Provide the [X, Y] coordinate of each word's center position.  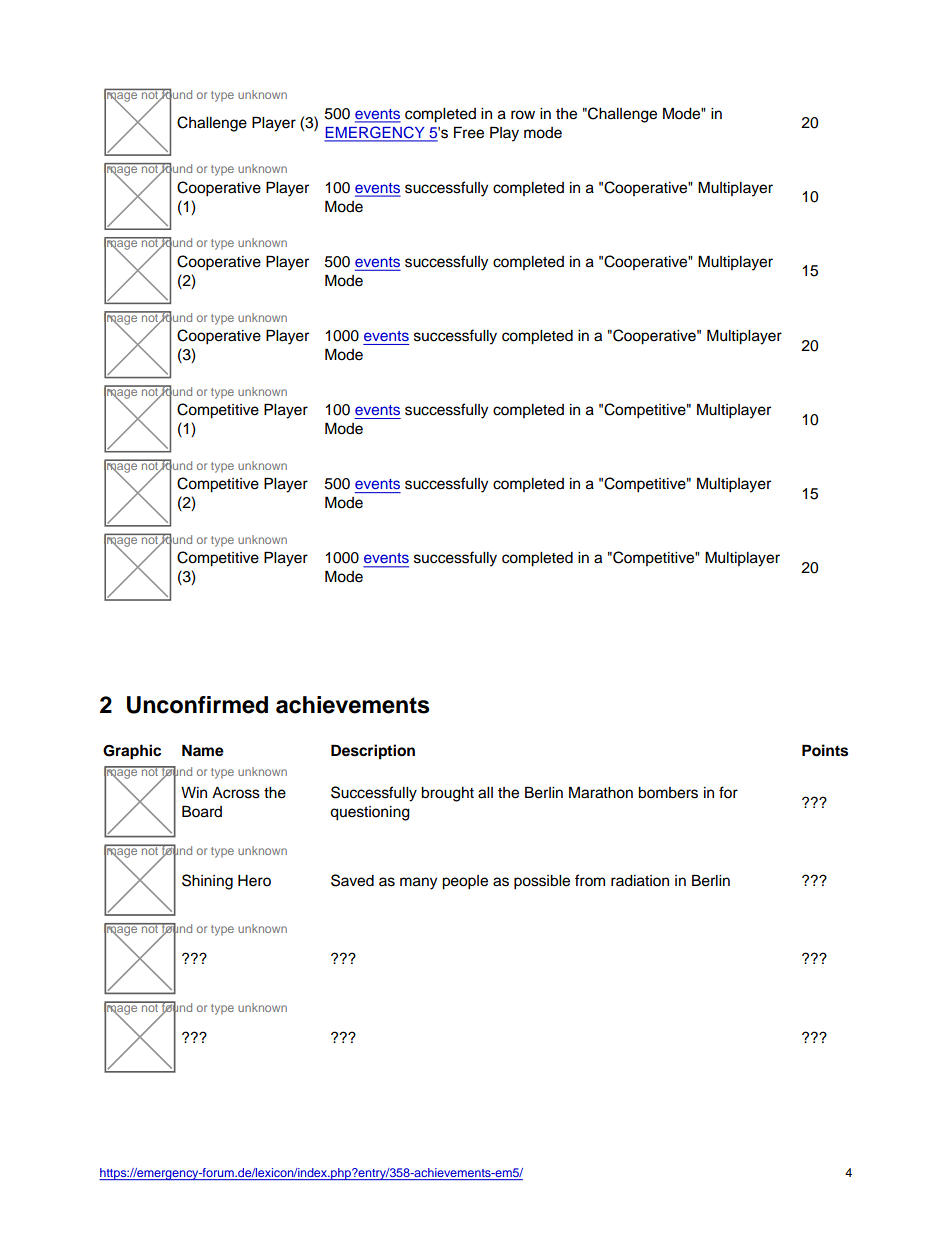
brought [447, 794]
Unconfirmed [197, 705]
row [523, 115]
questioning [370, 813]
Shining [207, 882]
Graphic [132, 752]
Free [469, 132]
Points [825, 750]
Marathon [601, 792]
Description [373, 752]
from [590, 880]
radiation [640, 881]
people [465, 882]
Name [203, 750]
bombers [668, 793]
